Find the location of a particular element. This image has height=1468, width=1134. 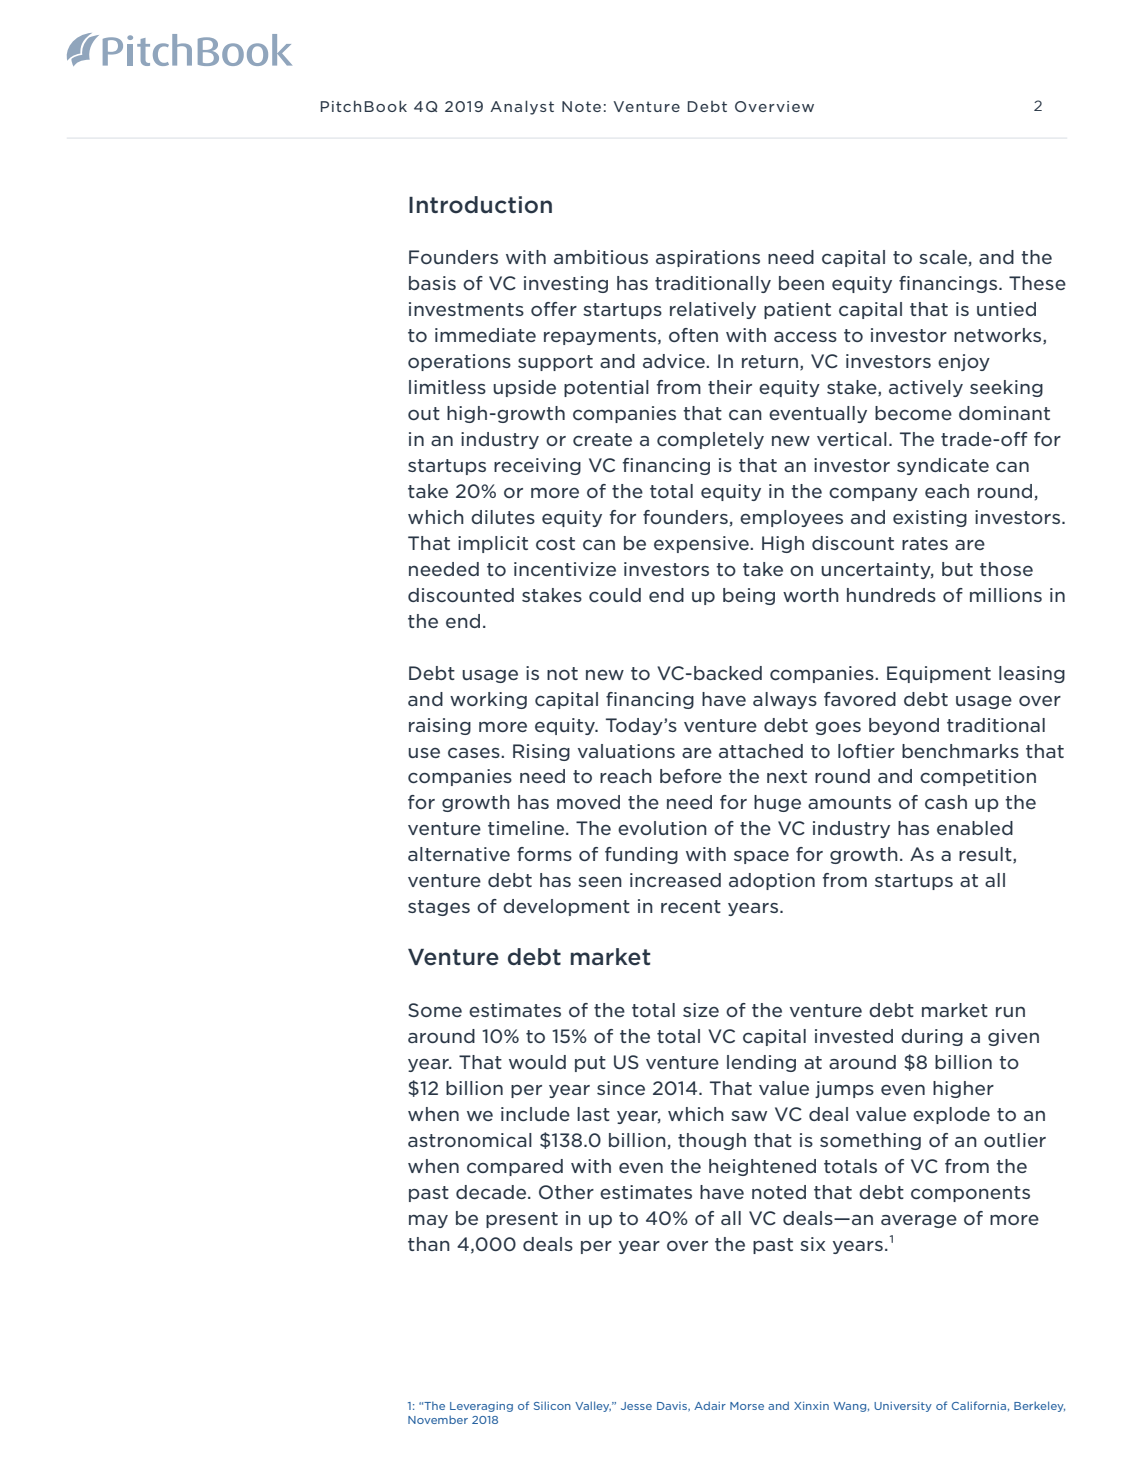

expensive is located at coordinates (702, 544).
